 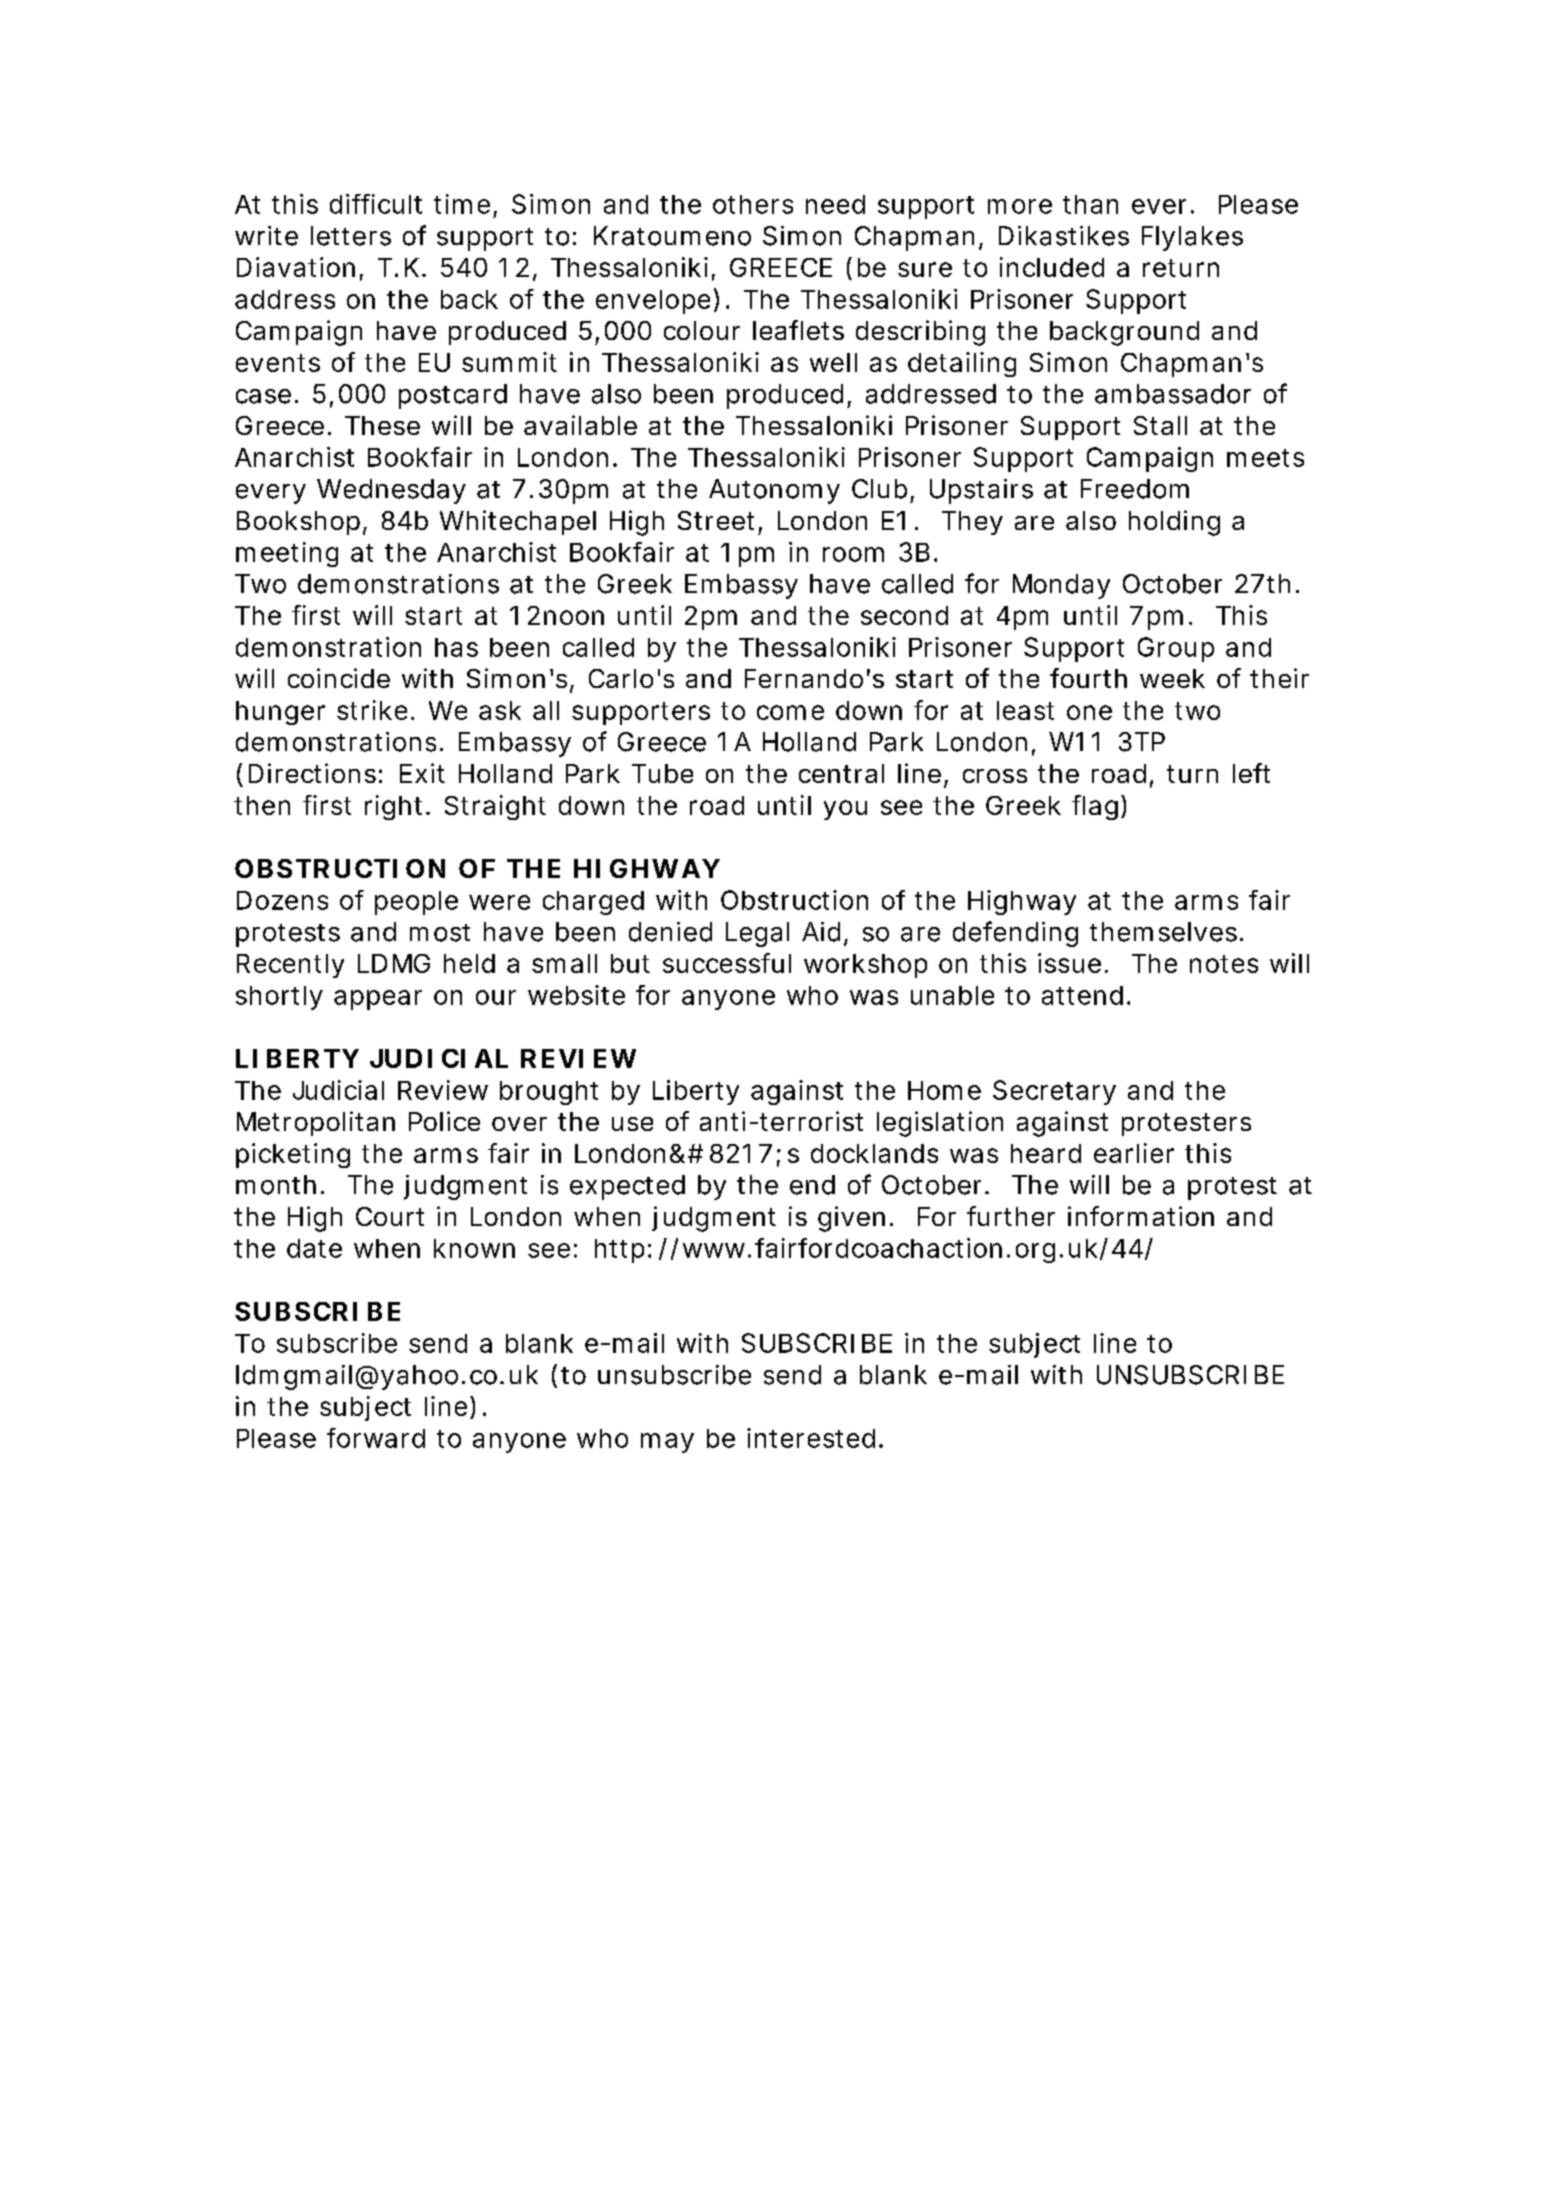 What do you see at coordinates (351, 236) in the document?
I see `letters` at bounding box center [351, 236].
